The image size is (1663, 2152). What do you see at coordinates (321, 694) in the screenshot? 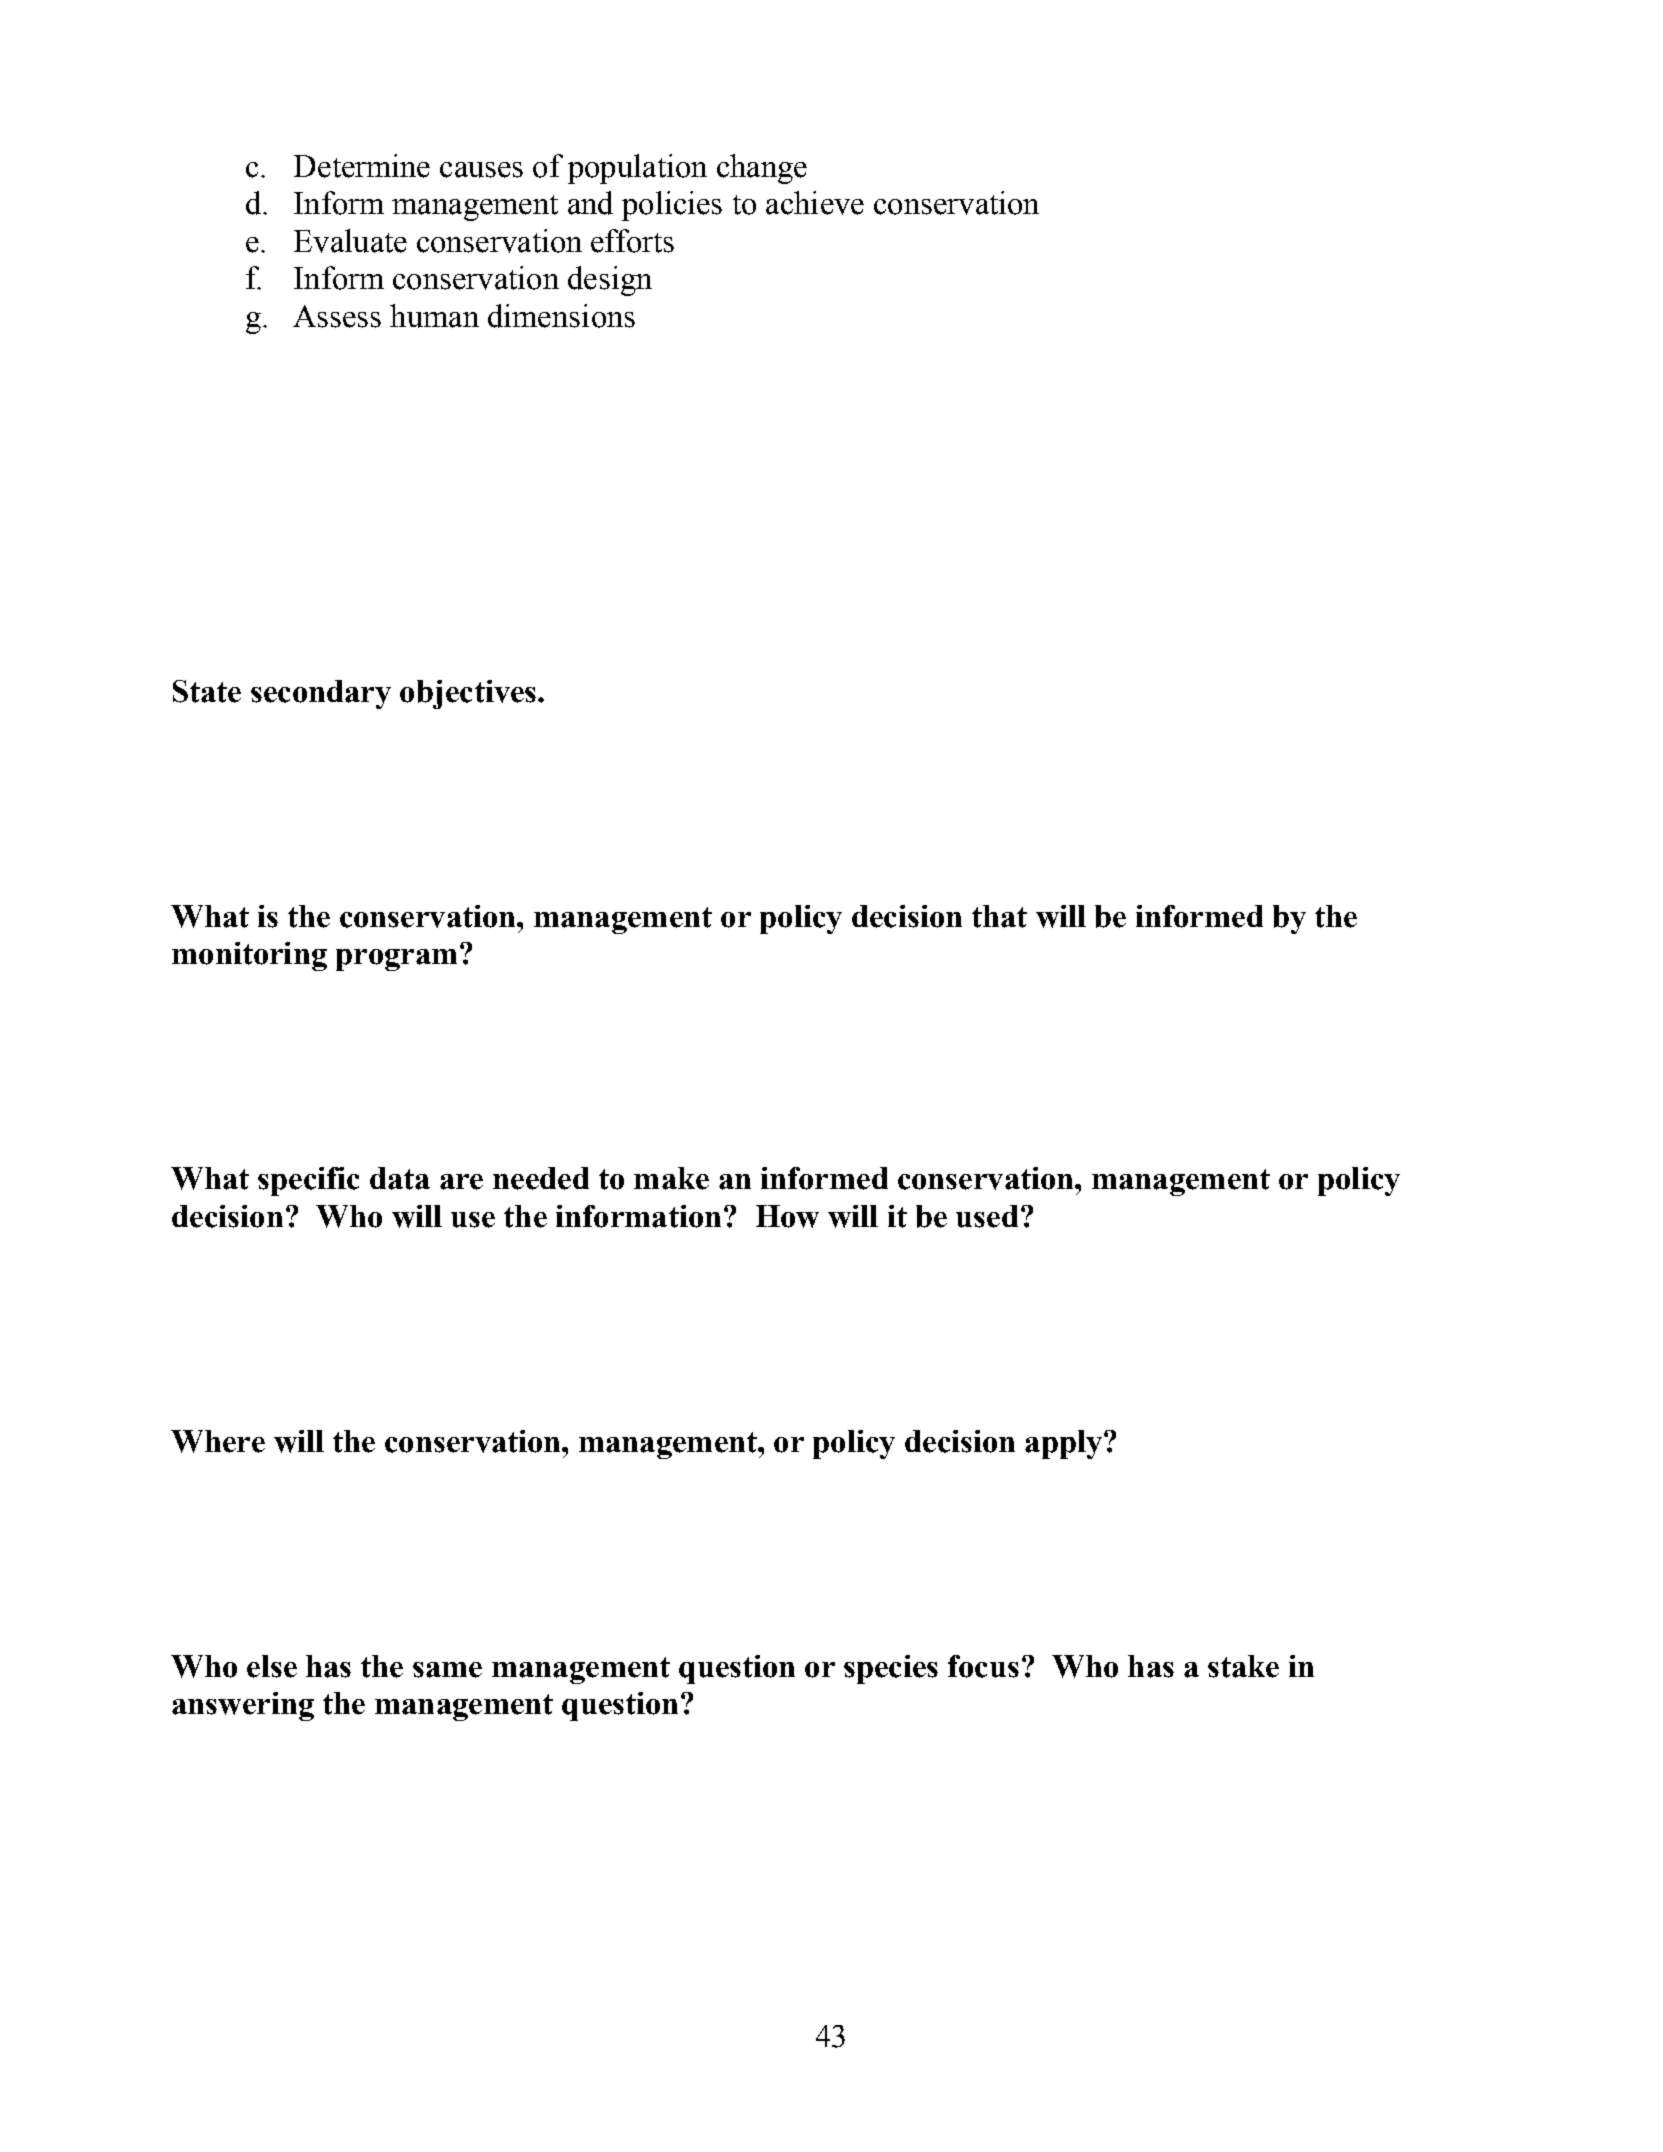
I see `secondary` at bounding box center [321, 694].
